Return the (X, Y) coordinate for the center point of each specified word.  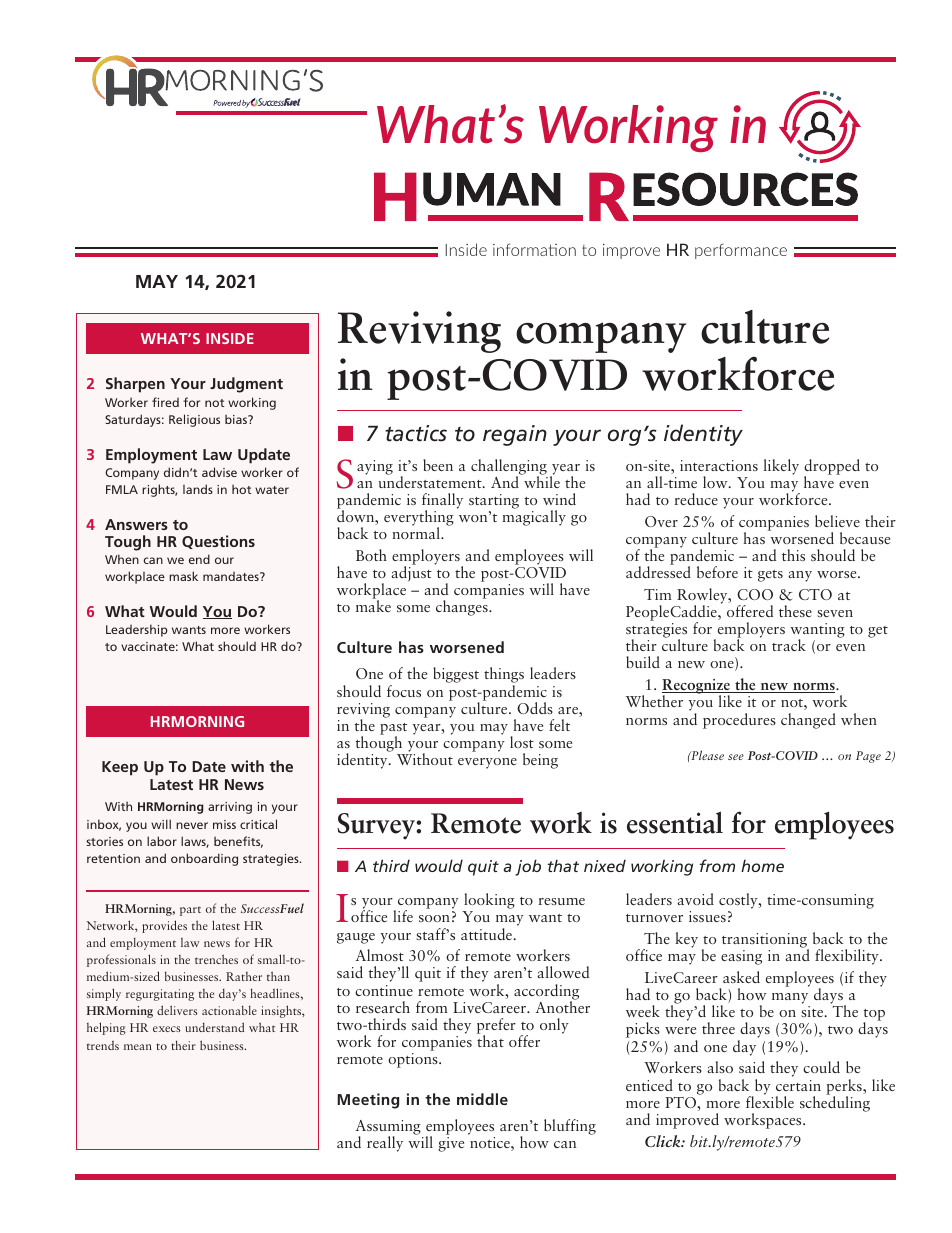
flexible (770, 1101)
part (190, 911)
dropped (832, 468)
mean (138, 1047)
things (504, 676)
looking (488, 902)
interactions (719, 465)
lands (198, 489)
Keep (120, 768)
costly (739, 902)
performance (741, 251)
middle (482, 1099)
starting (494, 503)
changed (808, 721)
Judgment (246, 385)
